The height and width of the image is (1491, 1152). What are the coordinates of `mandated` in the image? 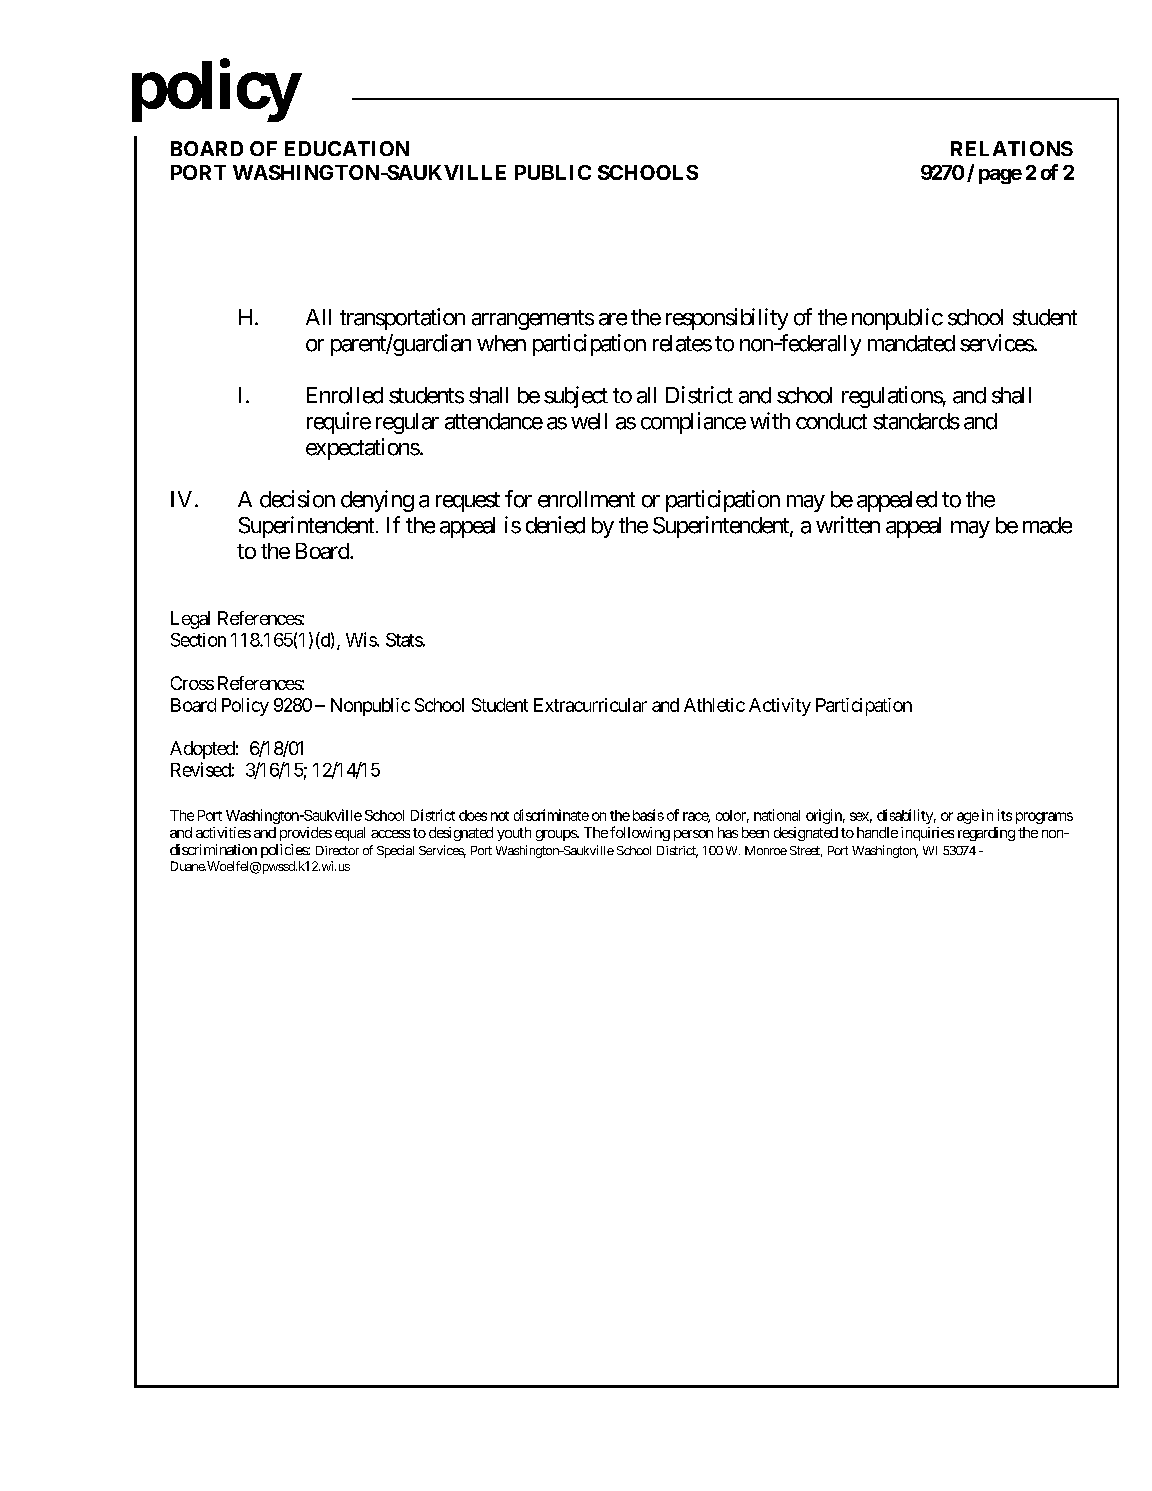 It's located at (911, 343).
